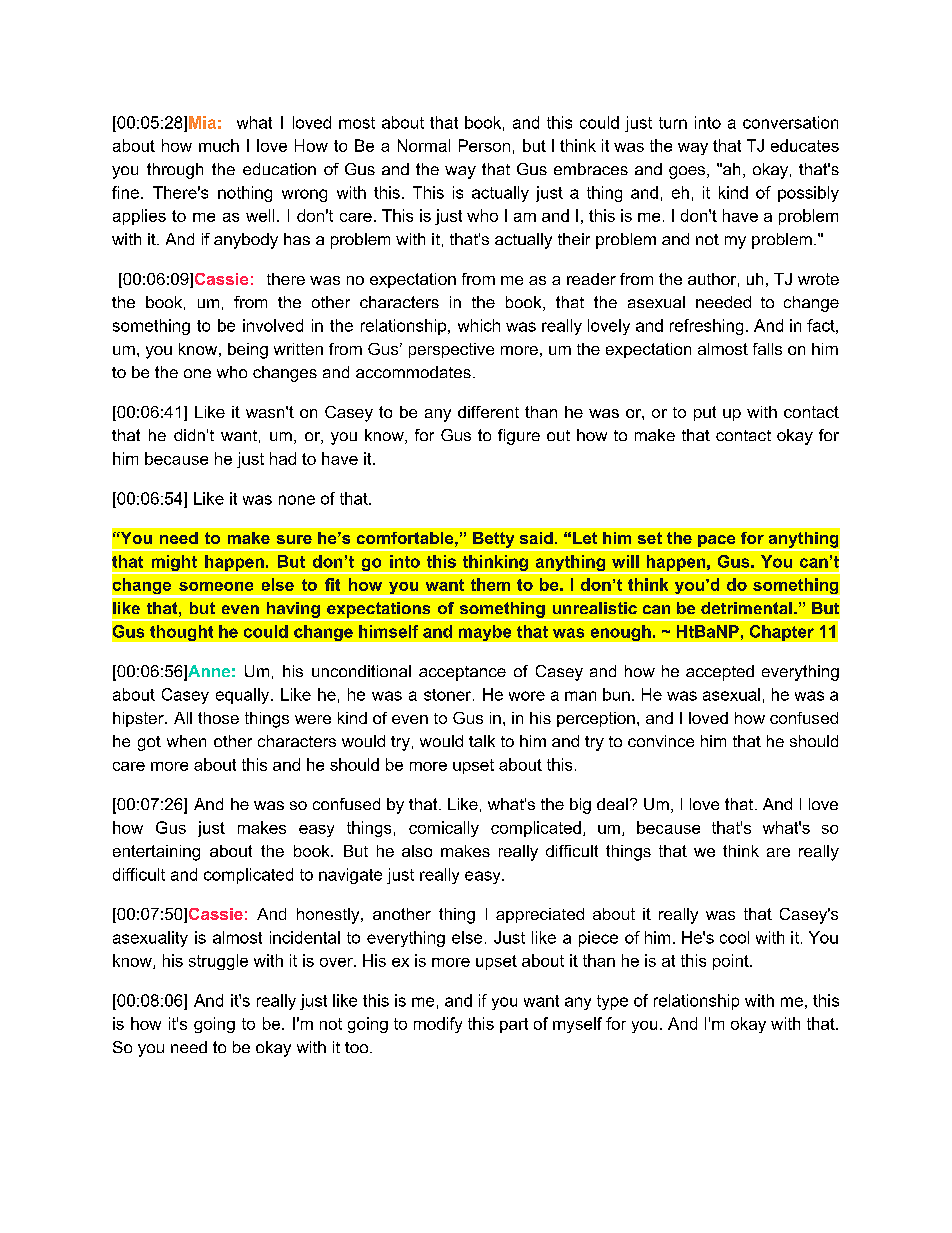 This screenshot has width=952, height=1233. What do you see at coordinates (688, 172) in the screenshot?
I see `goes` at bounding box center [688, 172].
